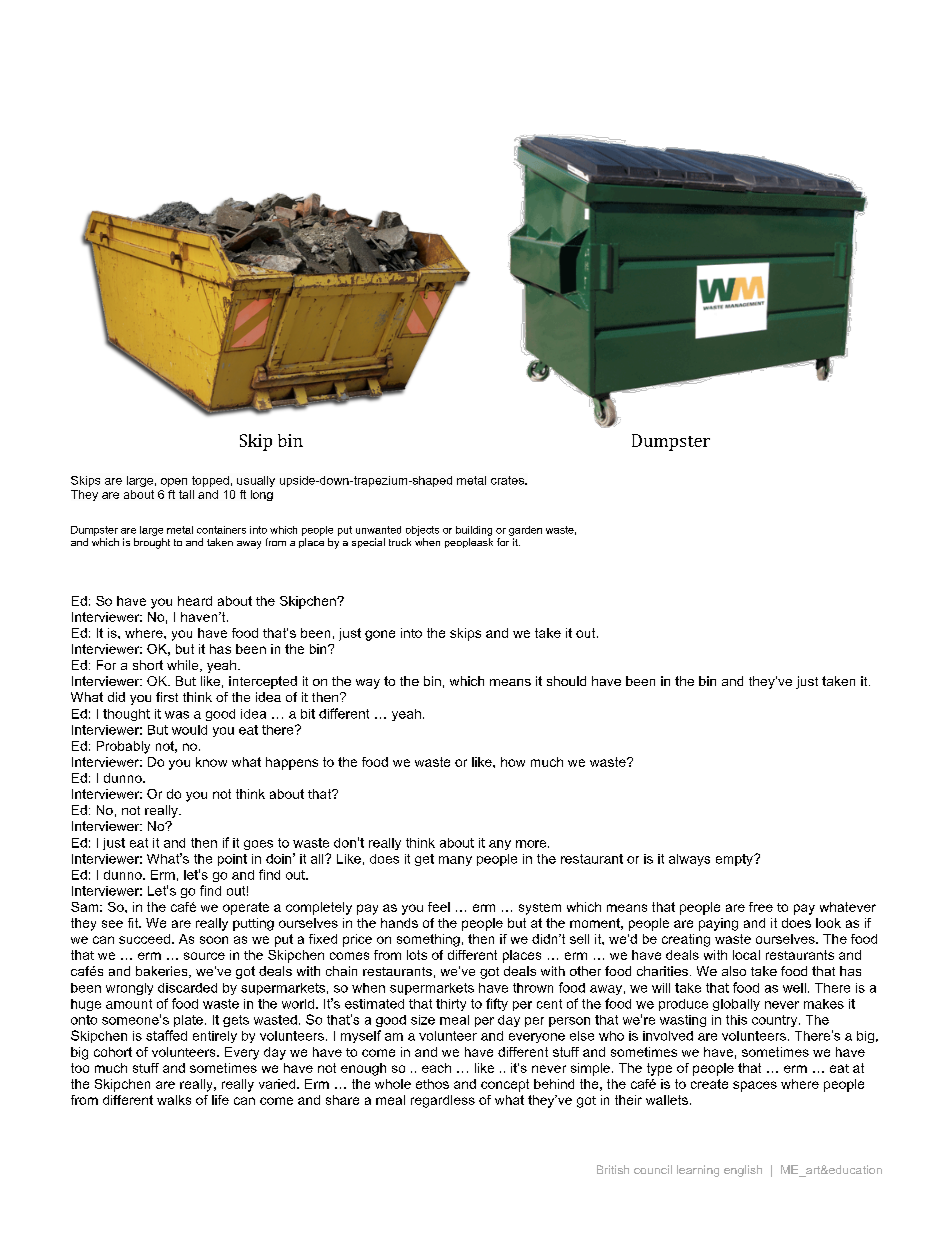 Image resolution: width=952 pixels, height=1233 pixels. What do you see at coordinates (525, 531) in the document?
I see `garden` at bounding box center [525, 531].
